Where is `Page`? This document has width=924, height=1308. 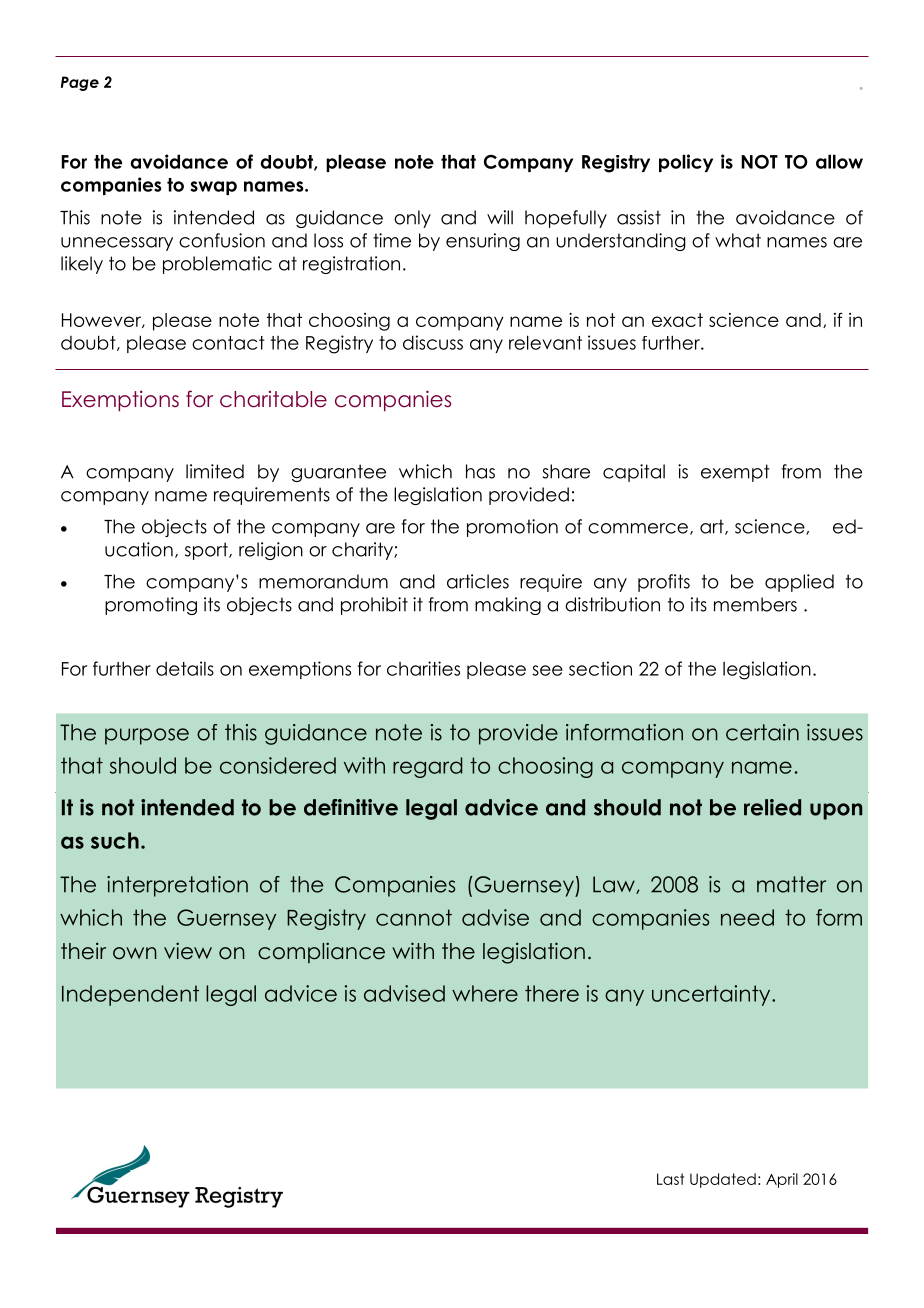 Page is located at coordinates (80, 83).
